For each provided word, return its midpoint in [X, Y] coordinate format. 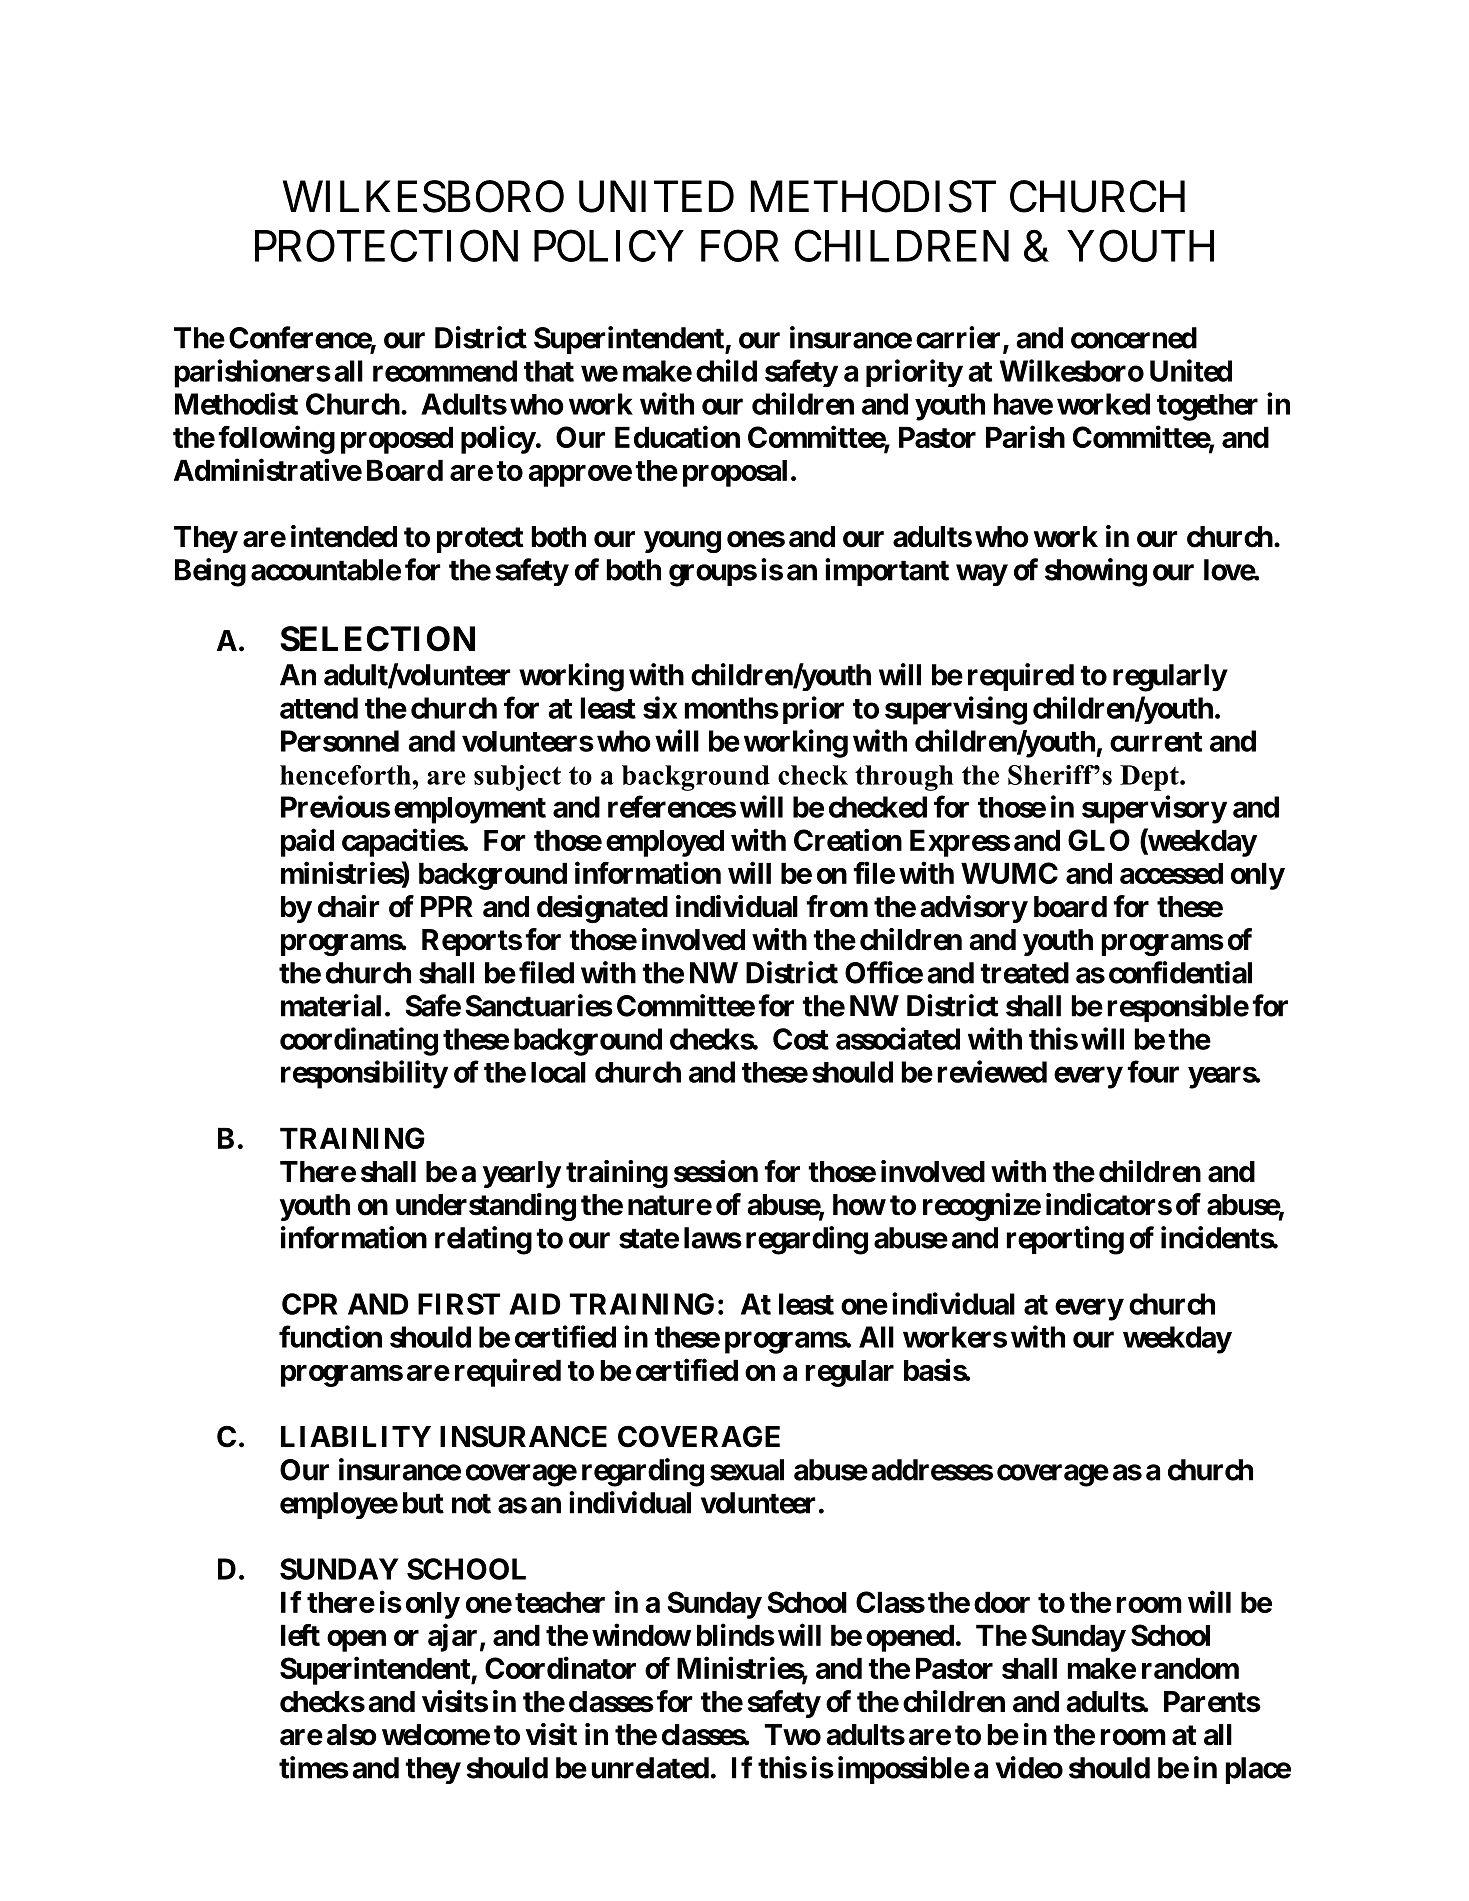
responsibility [364, 1074]
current [1156, 742]
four [1153, 1071]
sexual [747, 1470]
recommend [445, 371]
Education [677, 436]
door [1002, 1602]
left [300, 1635]
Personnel [340, 741]
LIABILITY [356, 1436]
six [660, 707]
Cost [801, 1039]
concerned [1134, 338]
